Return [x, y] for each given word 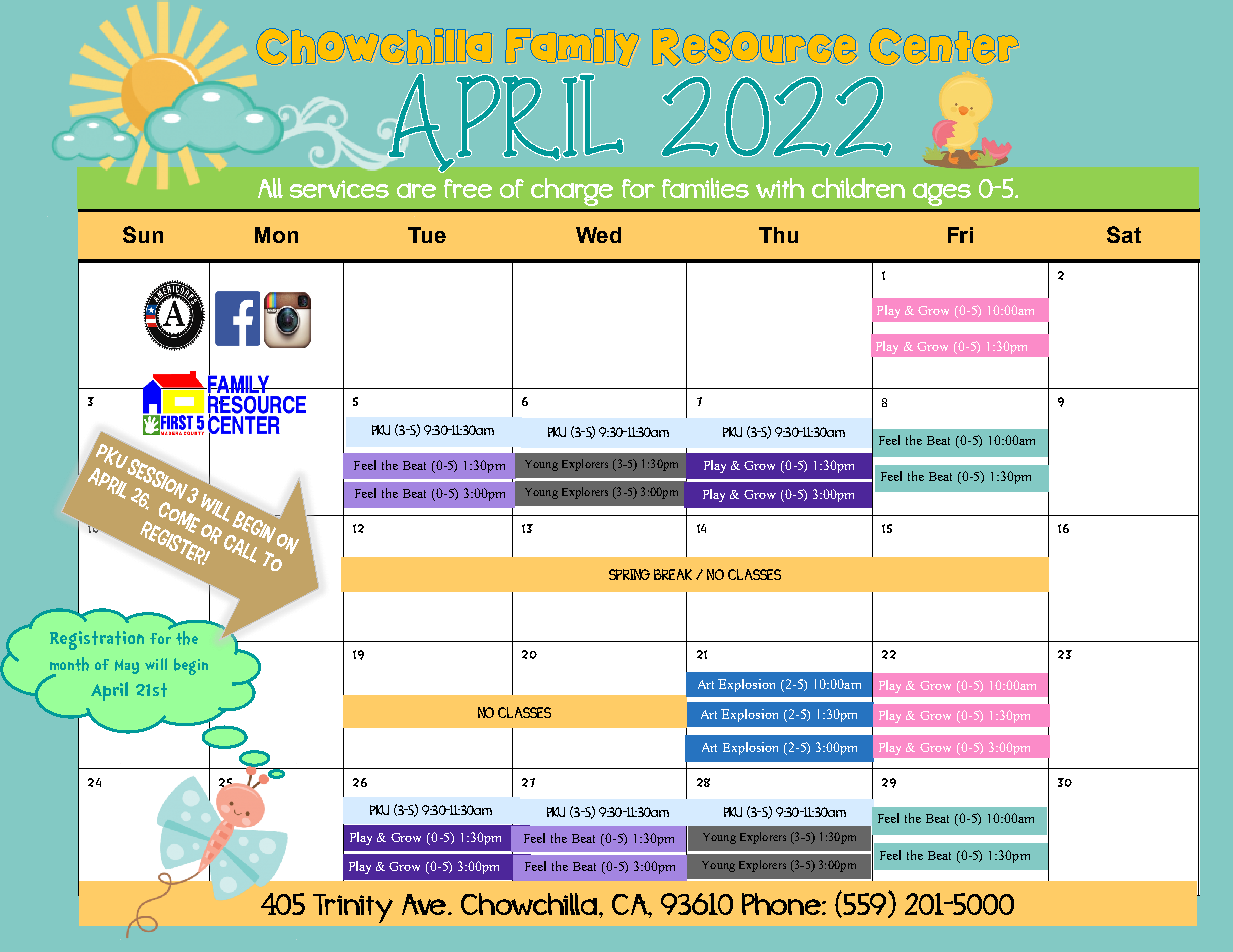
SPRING [629, 574]
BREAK [673, 574]
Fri [960, 235]
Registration [97, 640]
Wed [598, 235]
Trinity [353, 908]
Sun [143, 234]
